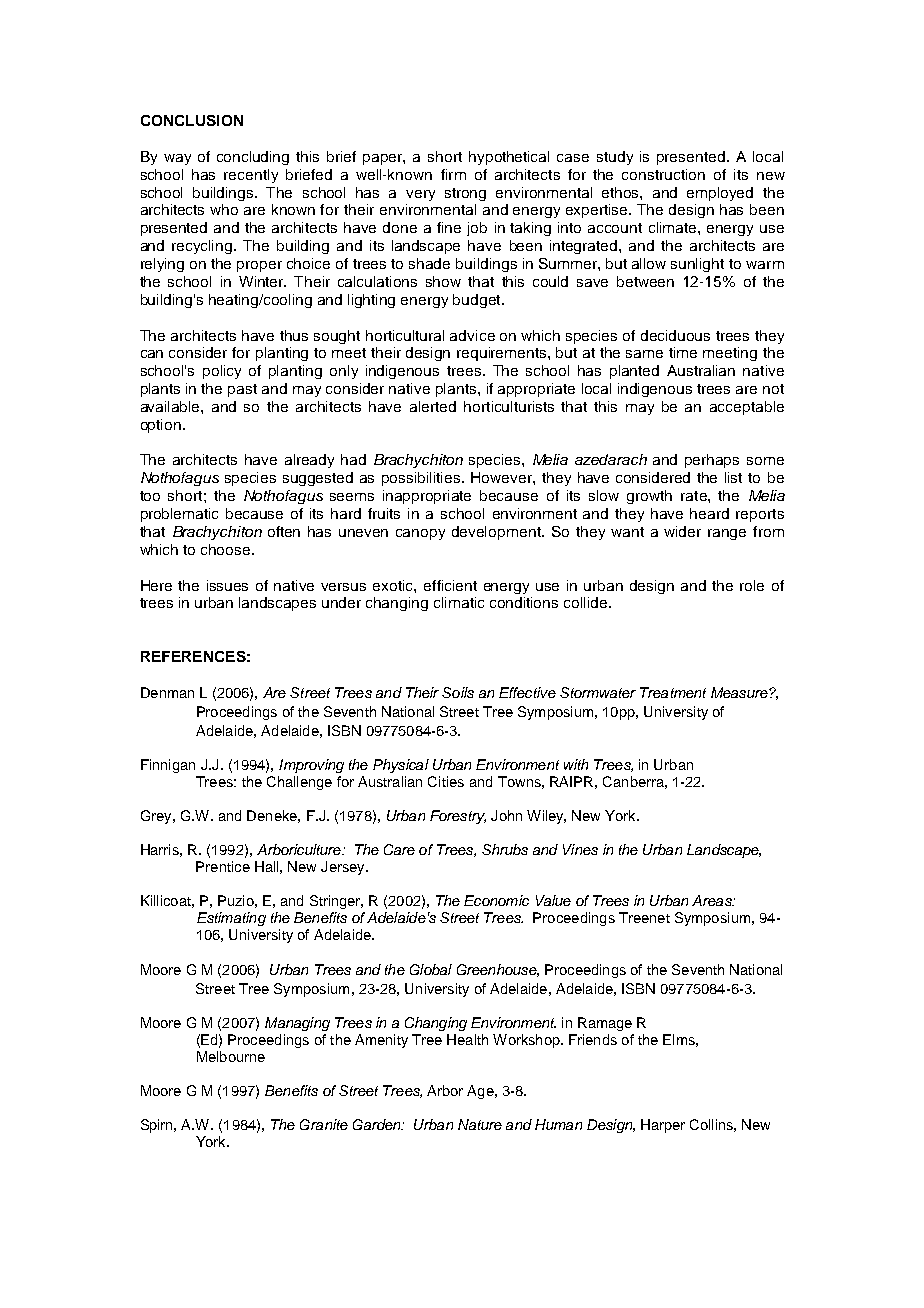 The image size is (924, 1308). I want to click on Soils, so click(458, 692).
